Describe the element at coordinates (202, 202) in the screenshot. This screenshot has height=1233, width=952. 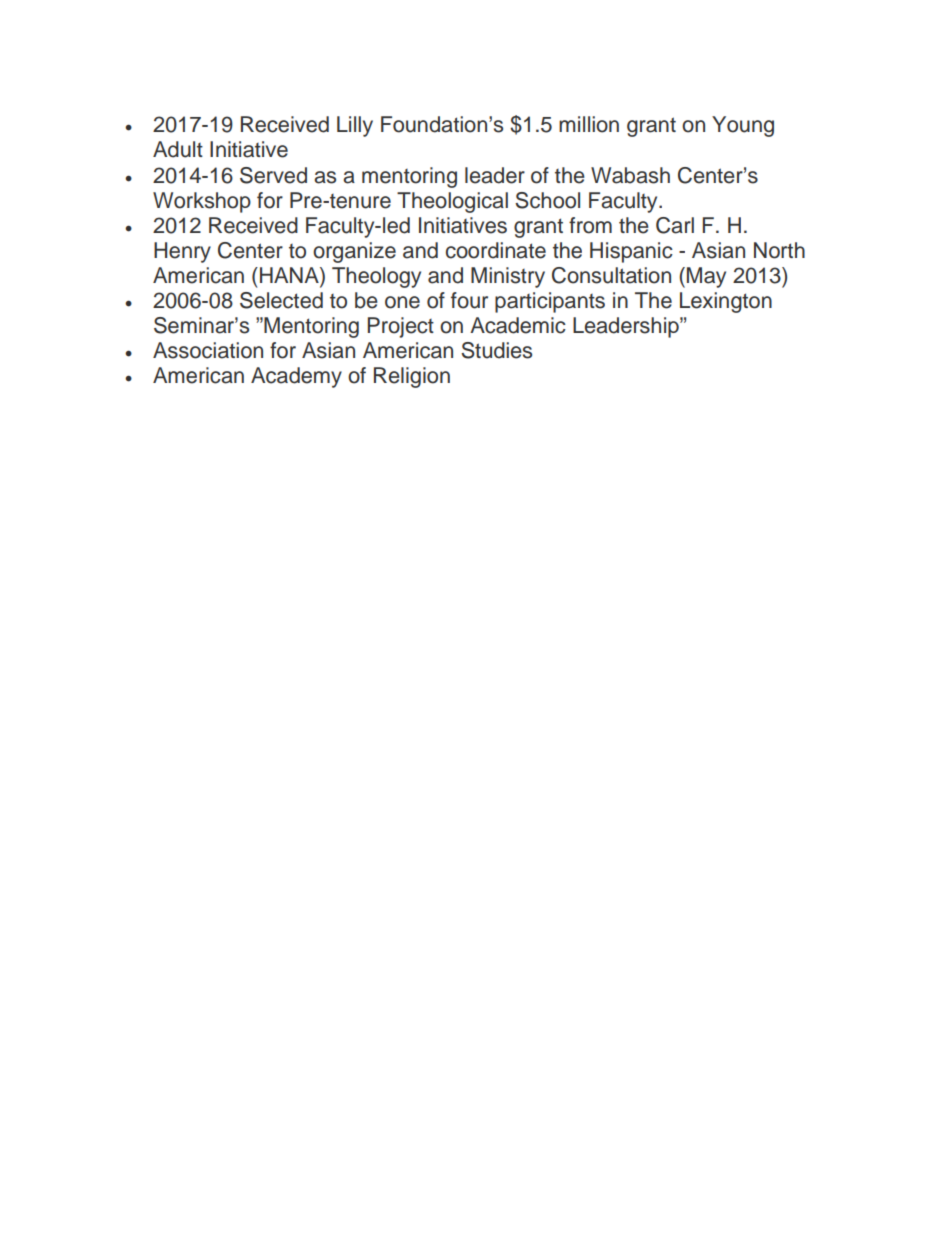
I see `Workshop` at that location.
